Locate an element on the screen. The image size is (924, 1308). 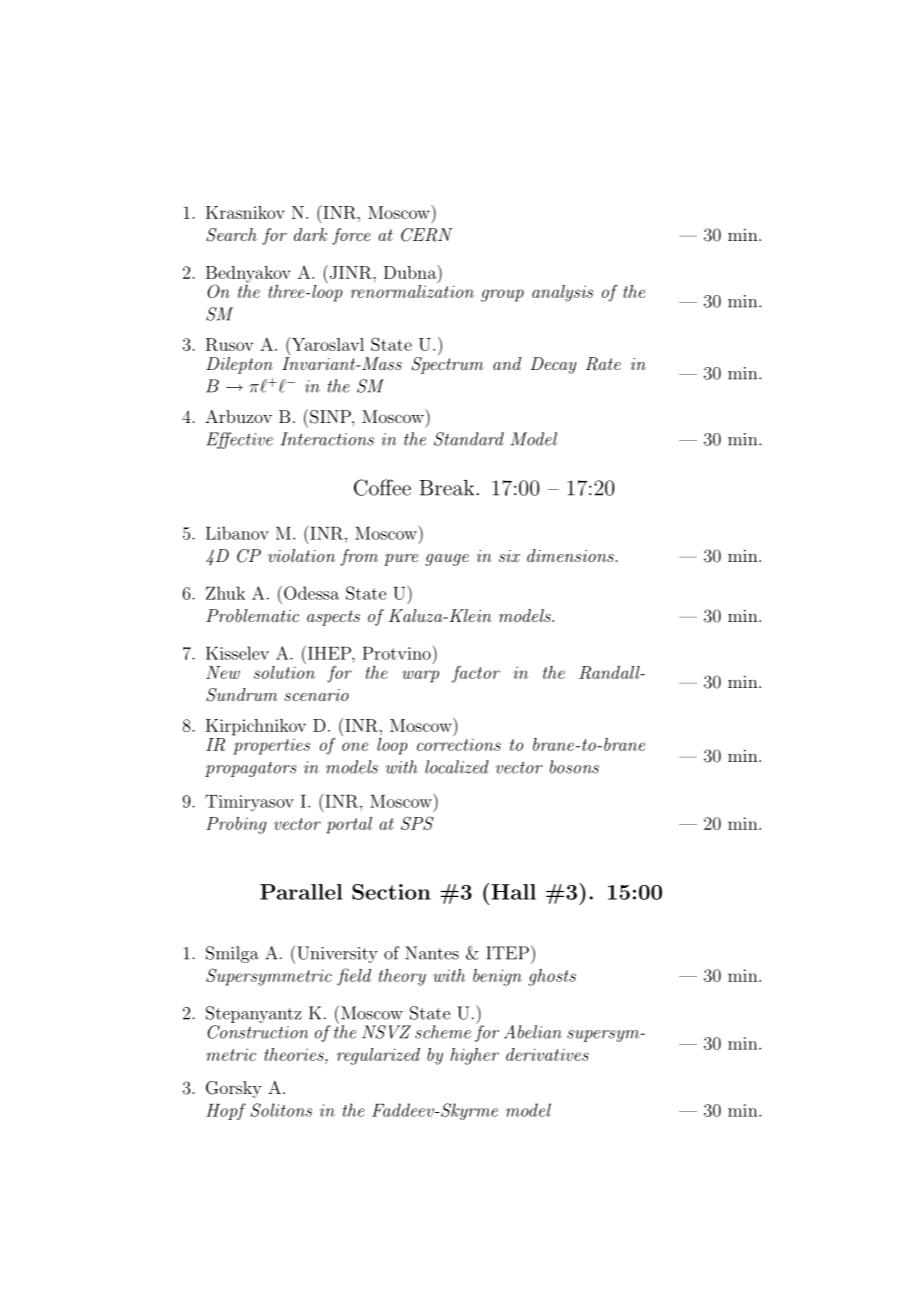
dimensions is located at coordinates (571, 555).
